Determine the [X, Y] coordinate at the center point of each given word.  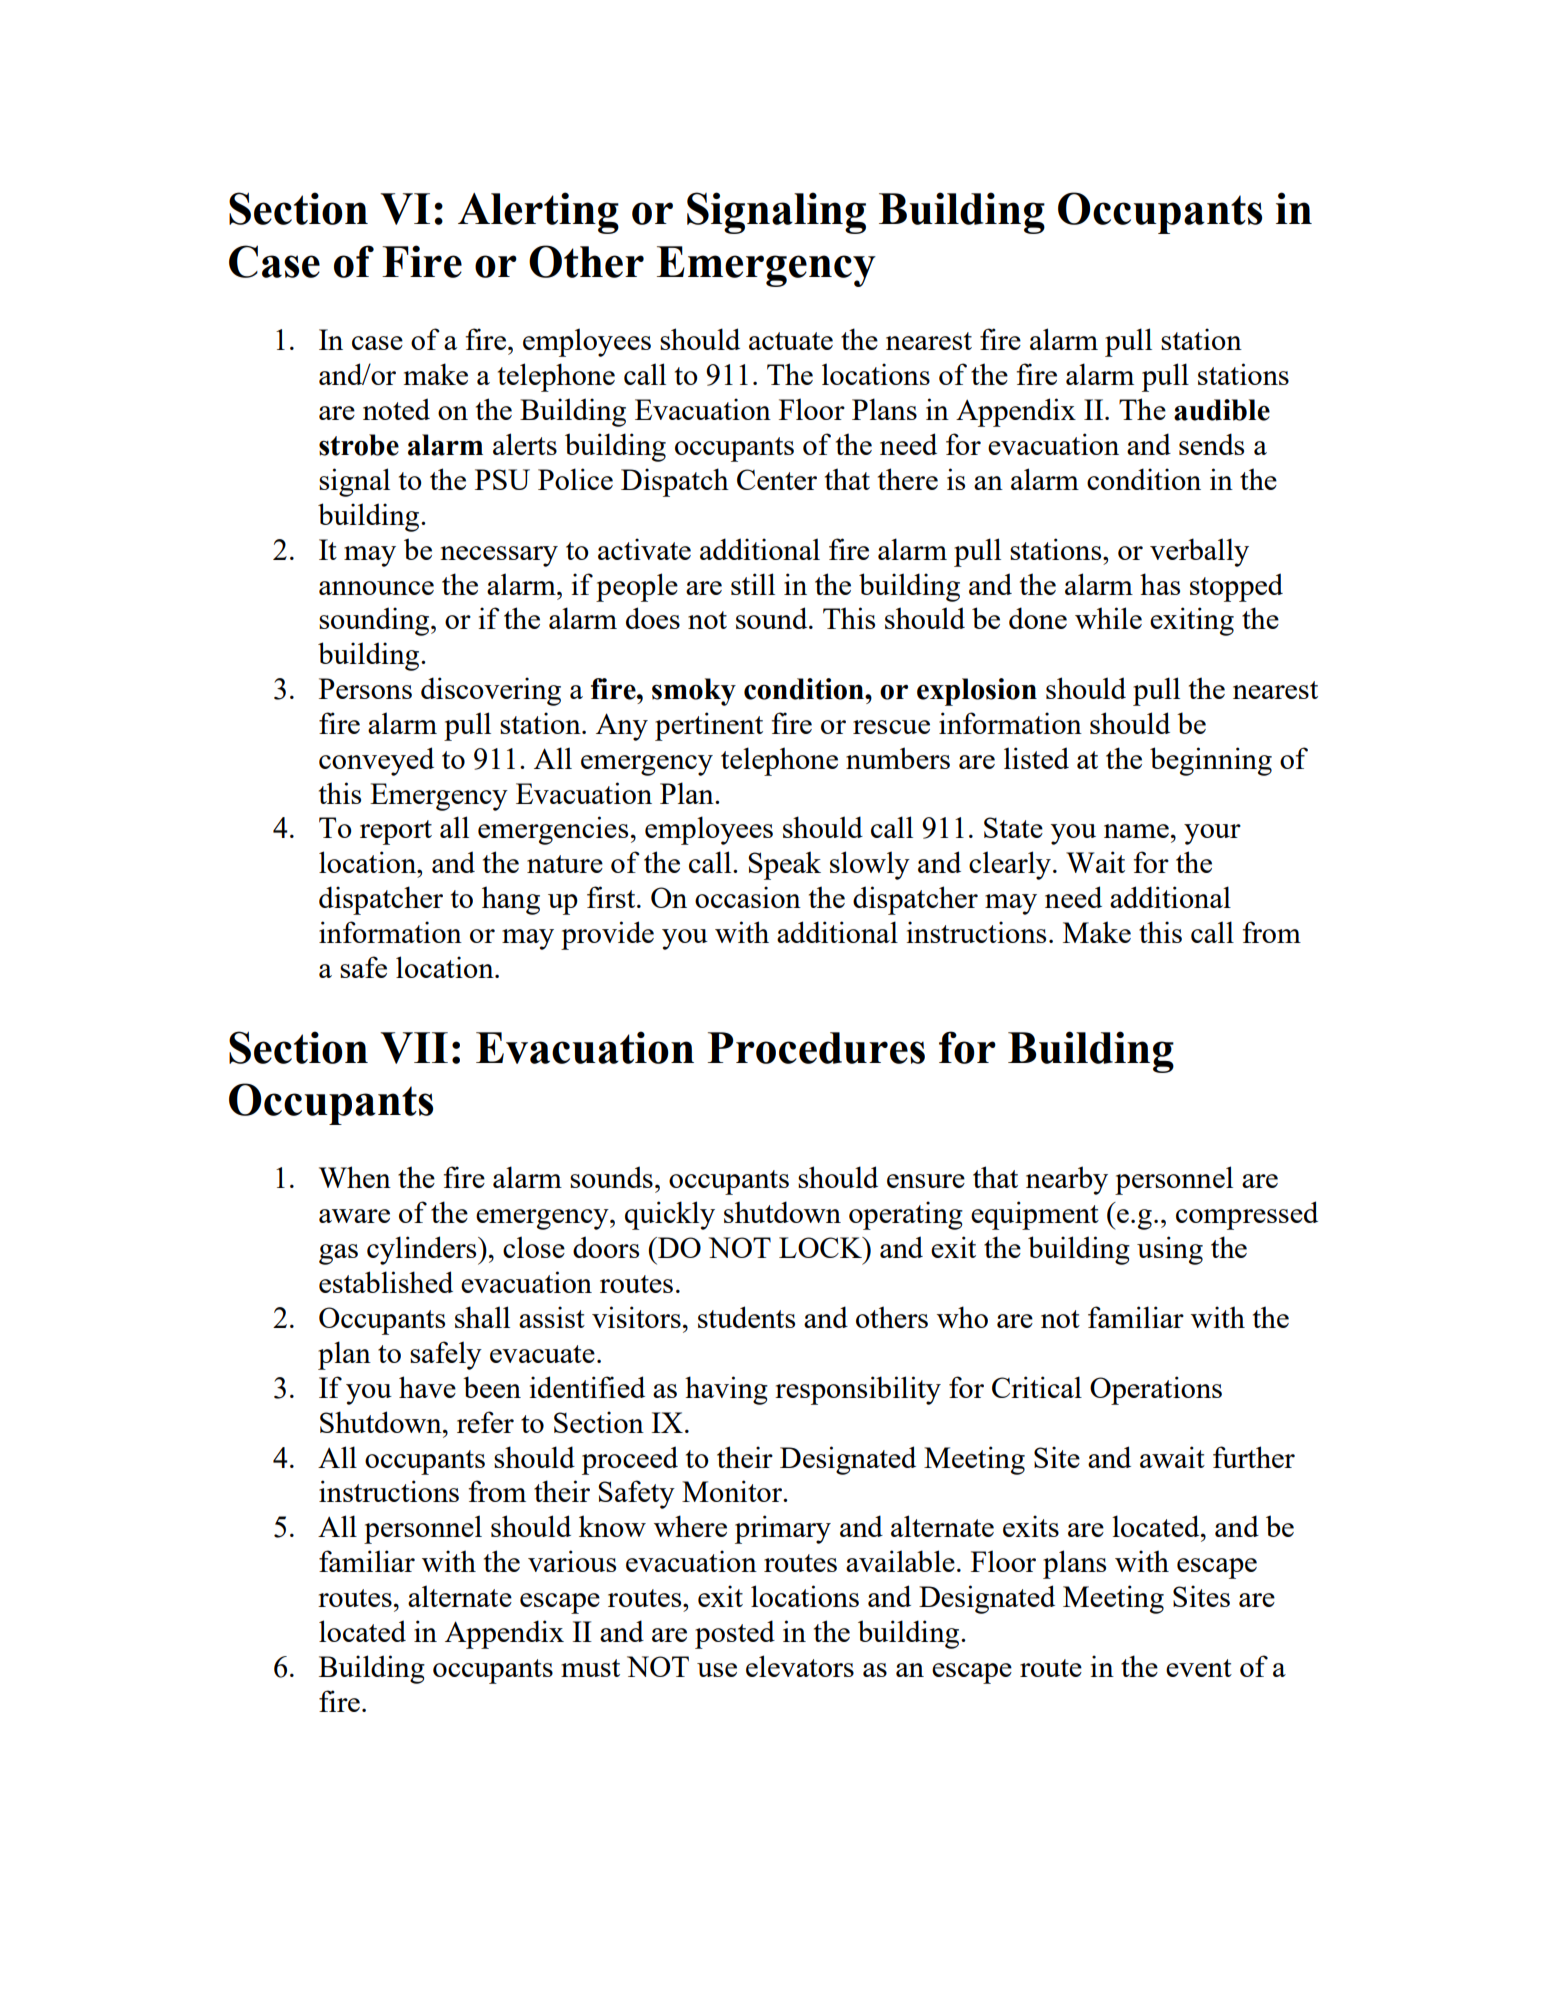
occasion [748, 897]
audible [1222, 410]
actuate [791, 341]
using [1170, 1250]
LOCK [822, 1247]
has [1160, 584]
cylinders [423, 1250]
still [753, 584]
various [572, 1561]
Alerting [538, 213]
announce [376, 588]
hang [511, 900]
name [1136, 831]
